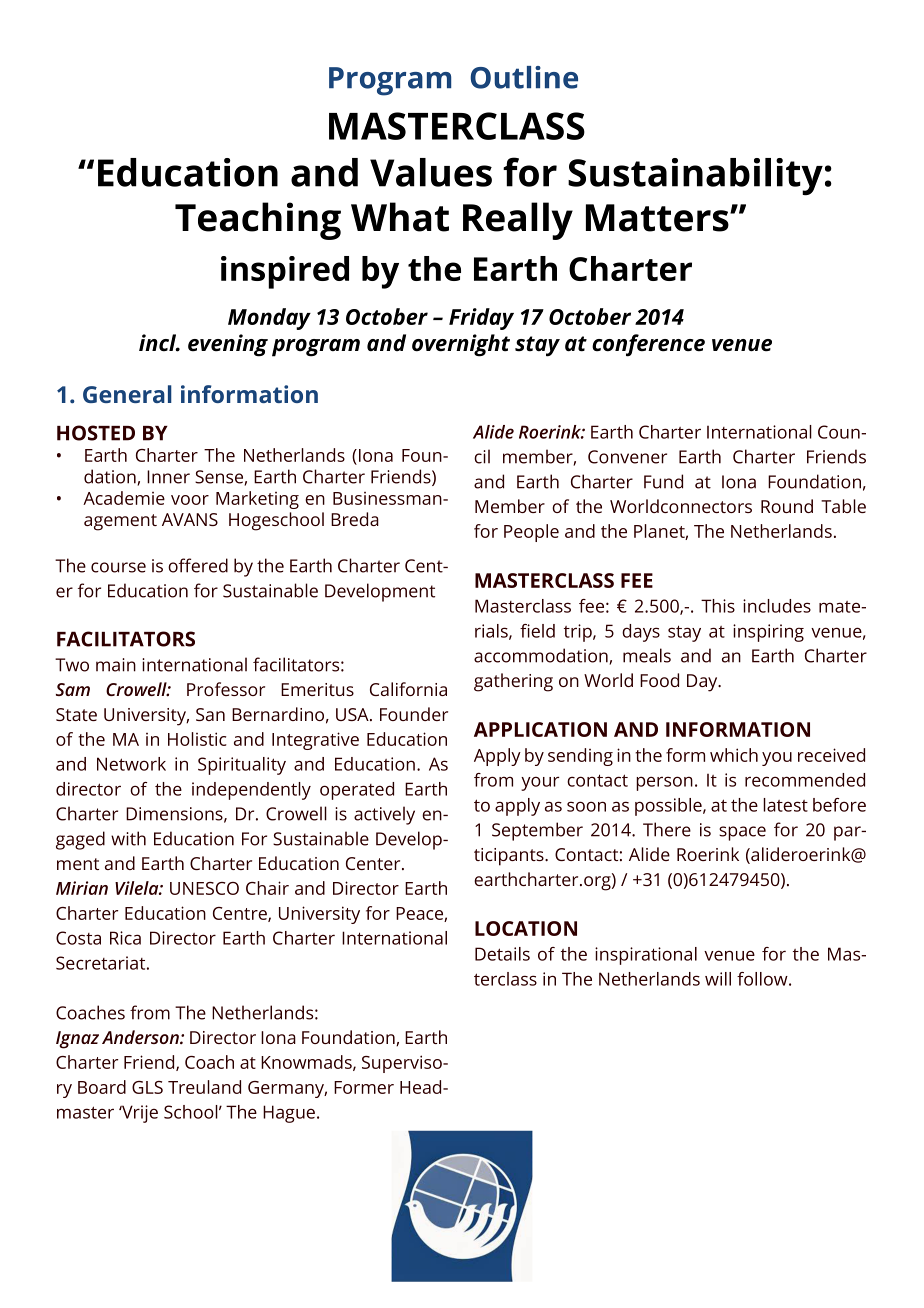 This screenshot has height=1308, width=924. I want to click on your, so click(540, 783).
